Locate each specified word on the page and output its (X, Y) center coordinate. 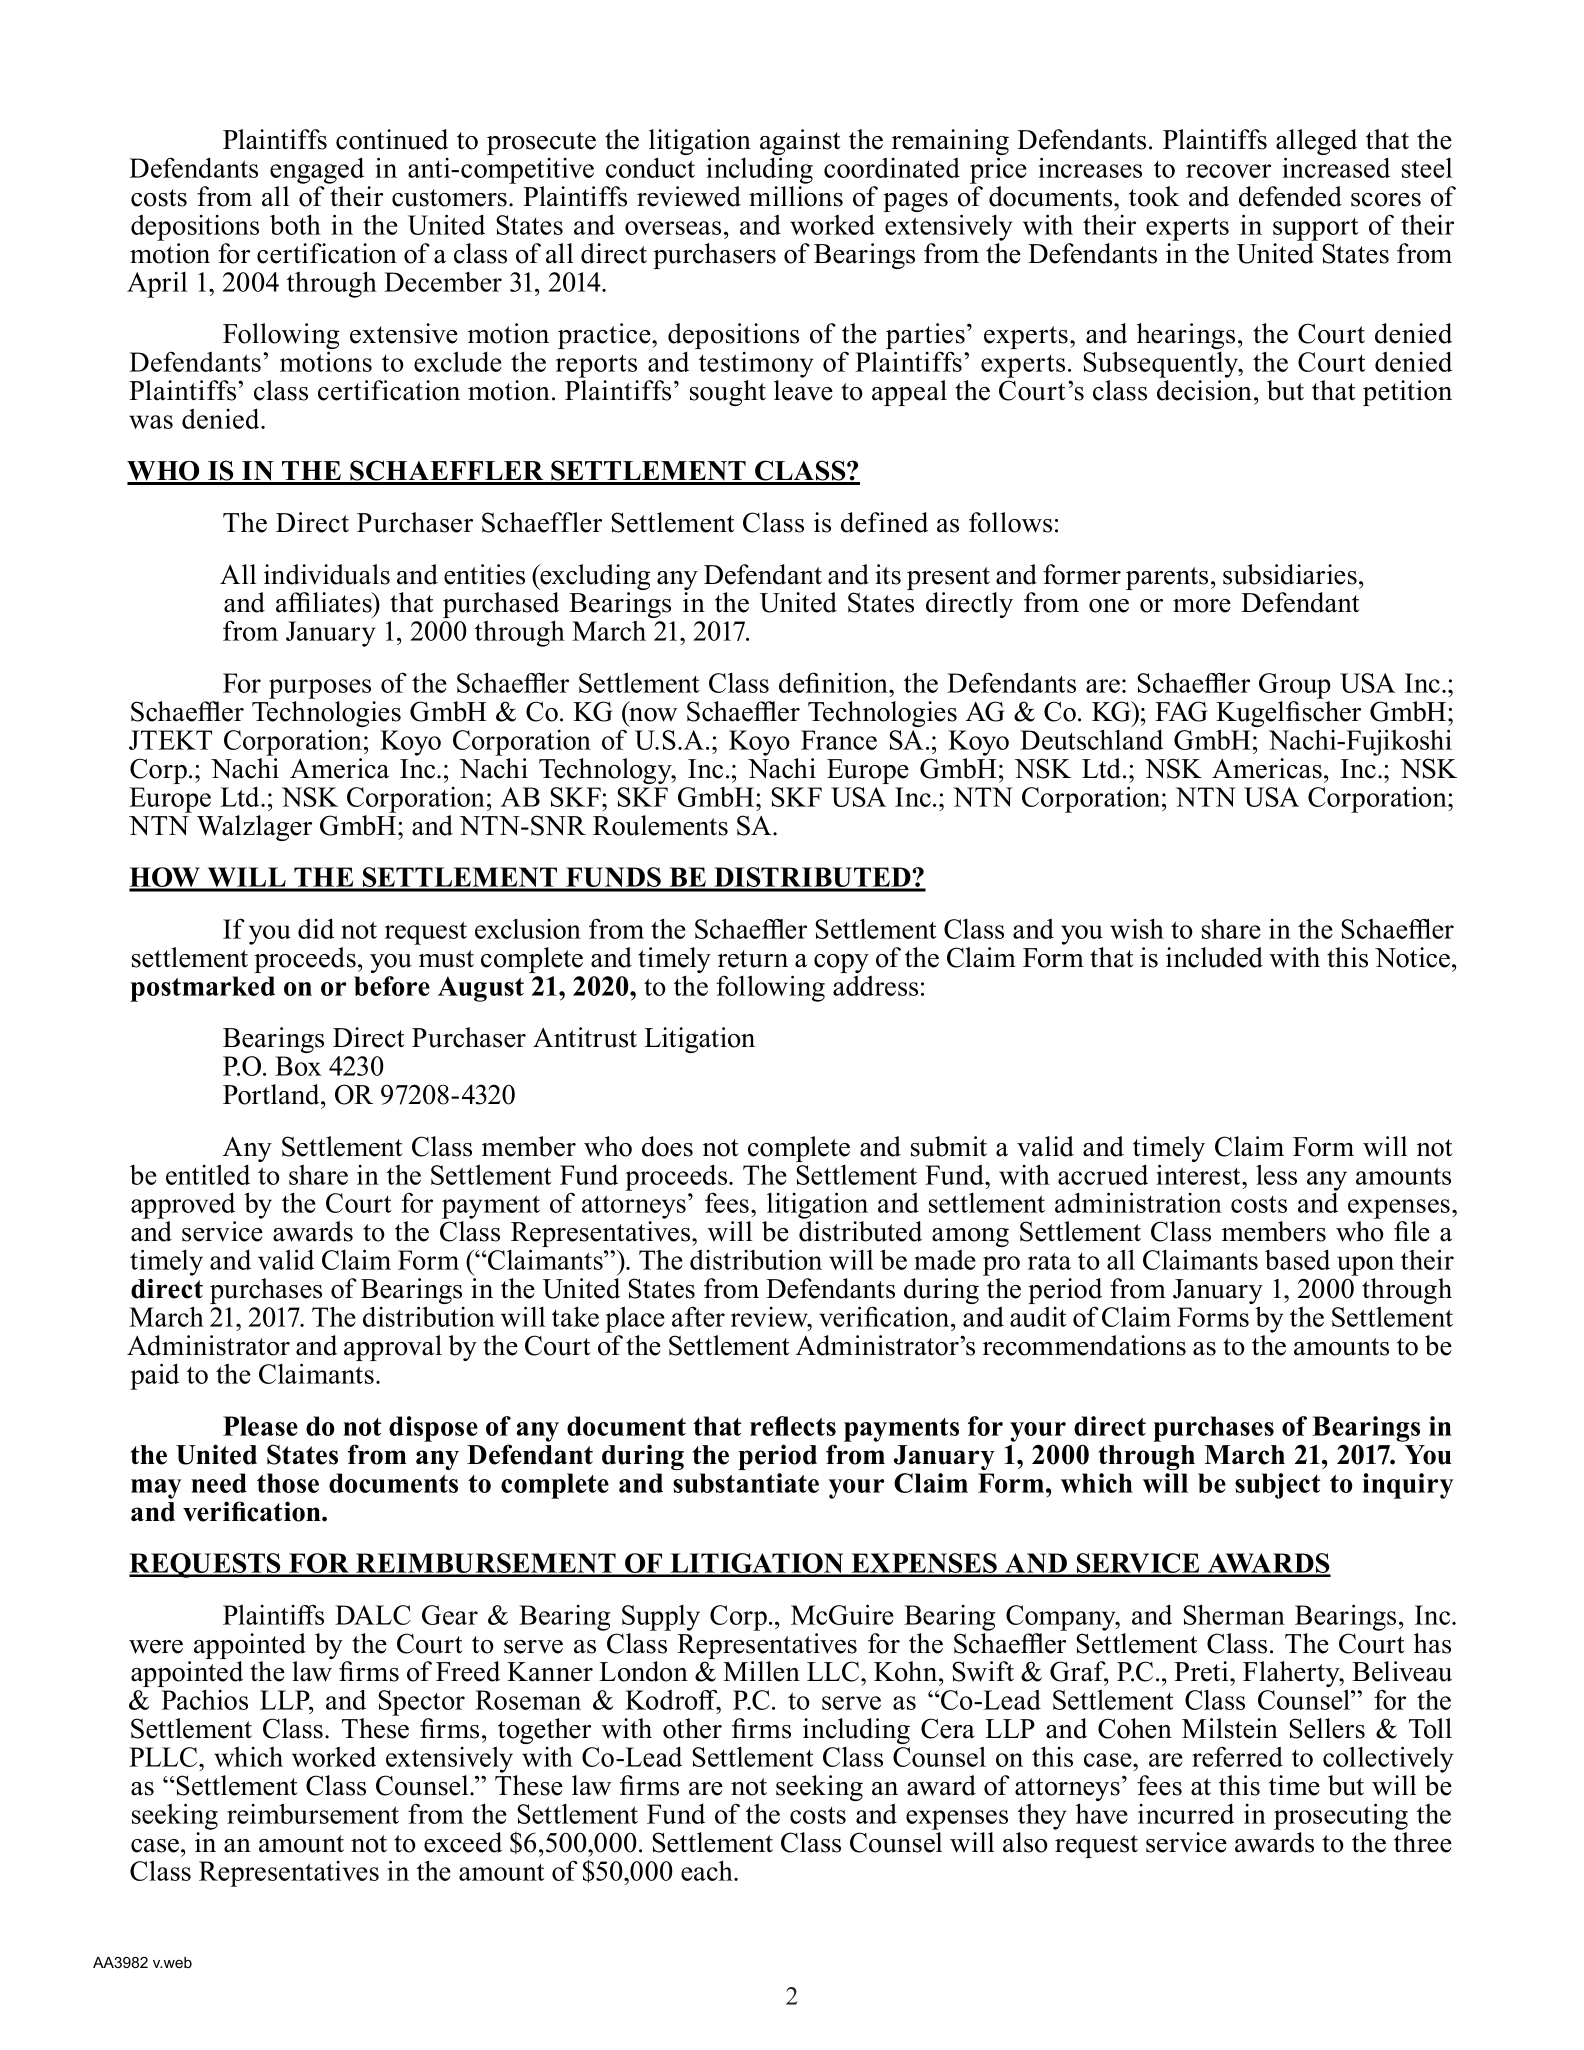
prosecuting (1341, 1816)
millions (796, 196)
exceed (463, 1842)
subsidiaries (1290, 574)
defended (1290, 196)
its (888, 574)
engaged (317, 170)
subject (1277, 1486)
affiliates (325, 602)
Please (260, 1426)
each (708, 1870)
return (753, 959)
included (1214, 957)
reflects (793, 1426)
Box (298, 1066)
